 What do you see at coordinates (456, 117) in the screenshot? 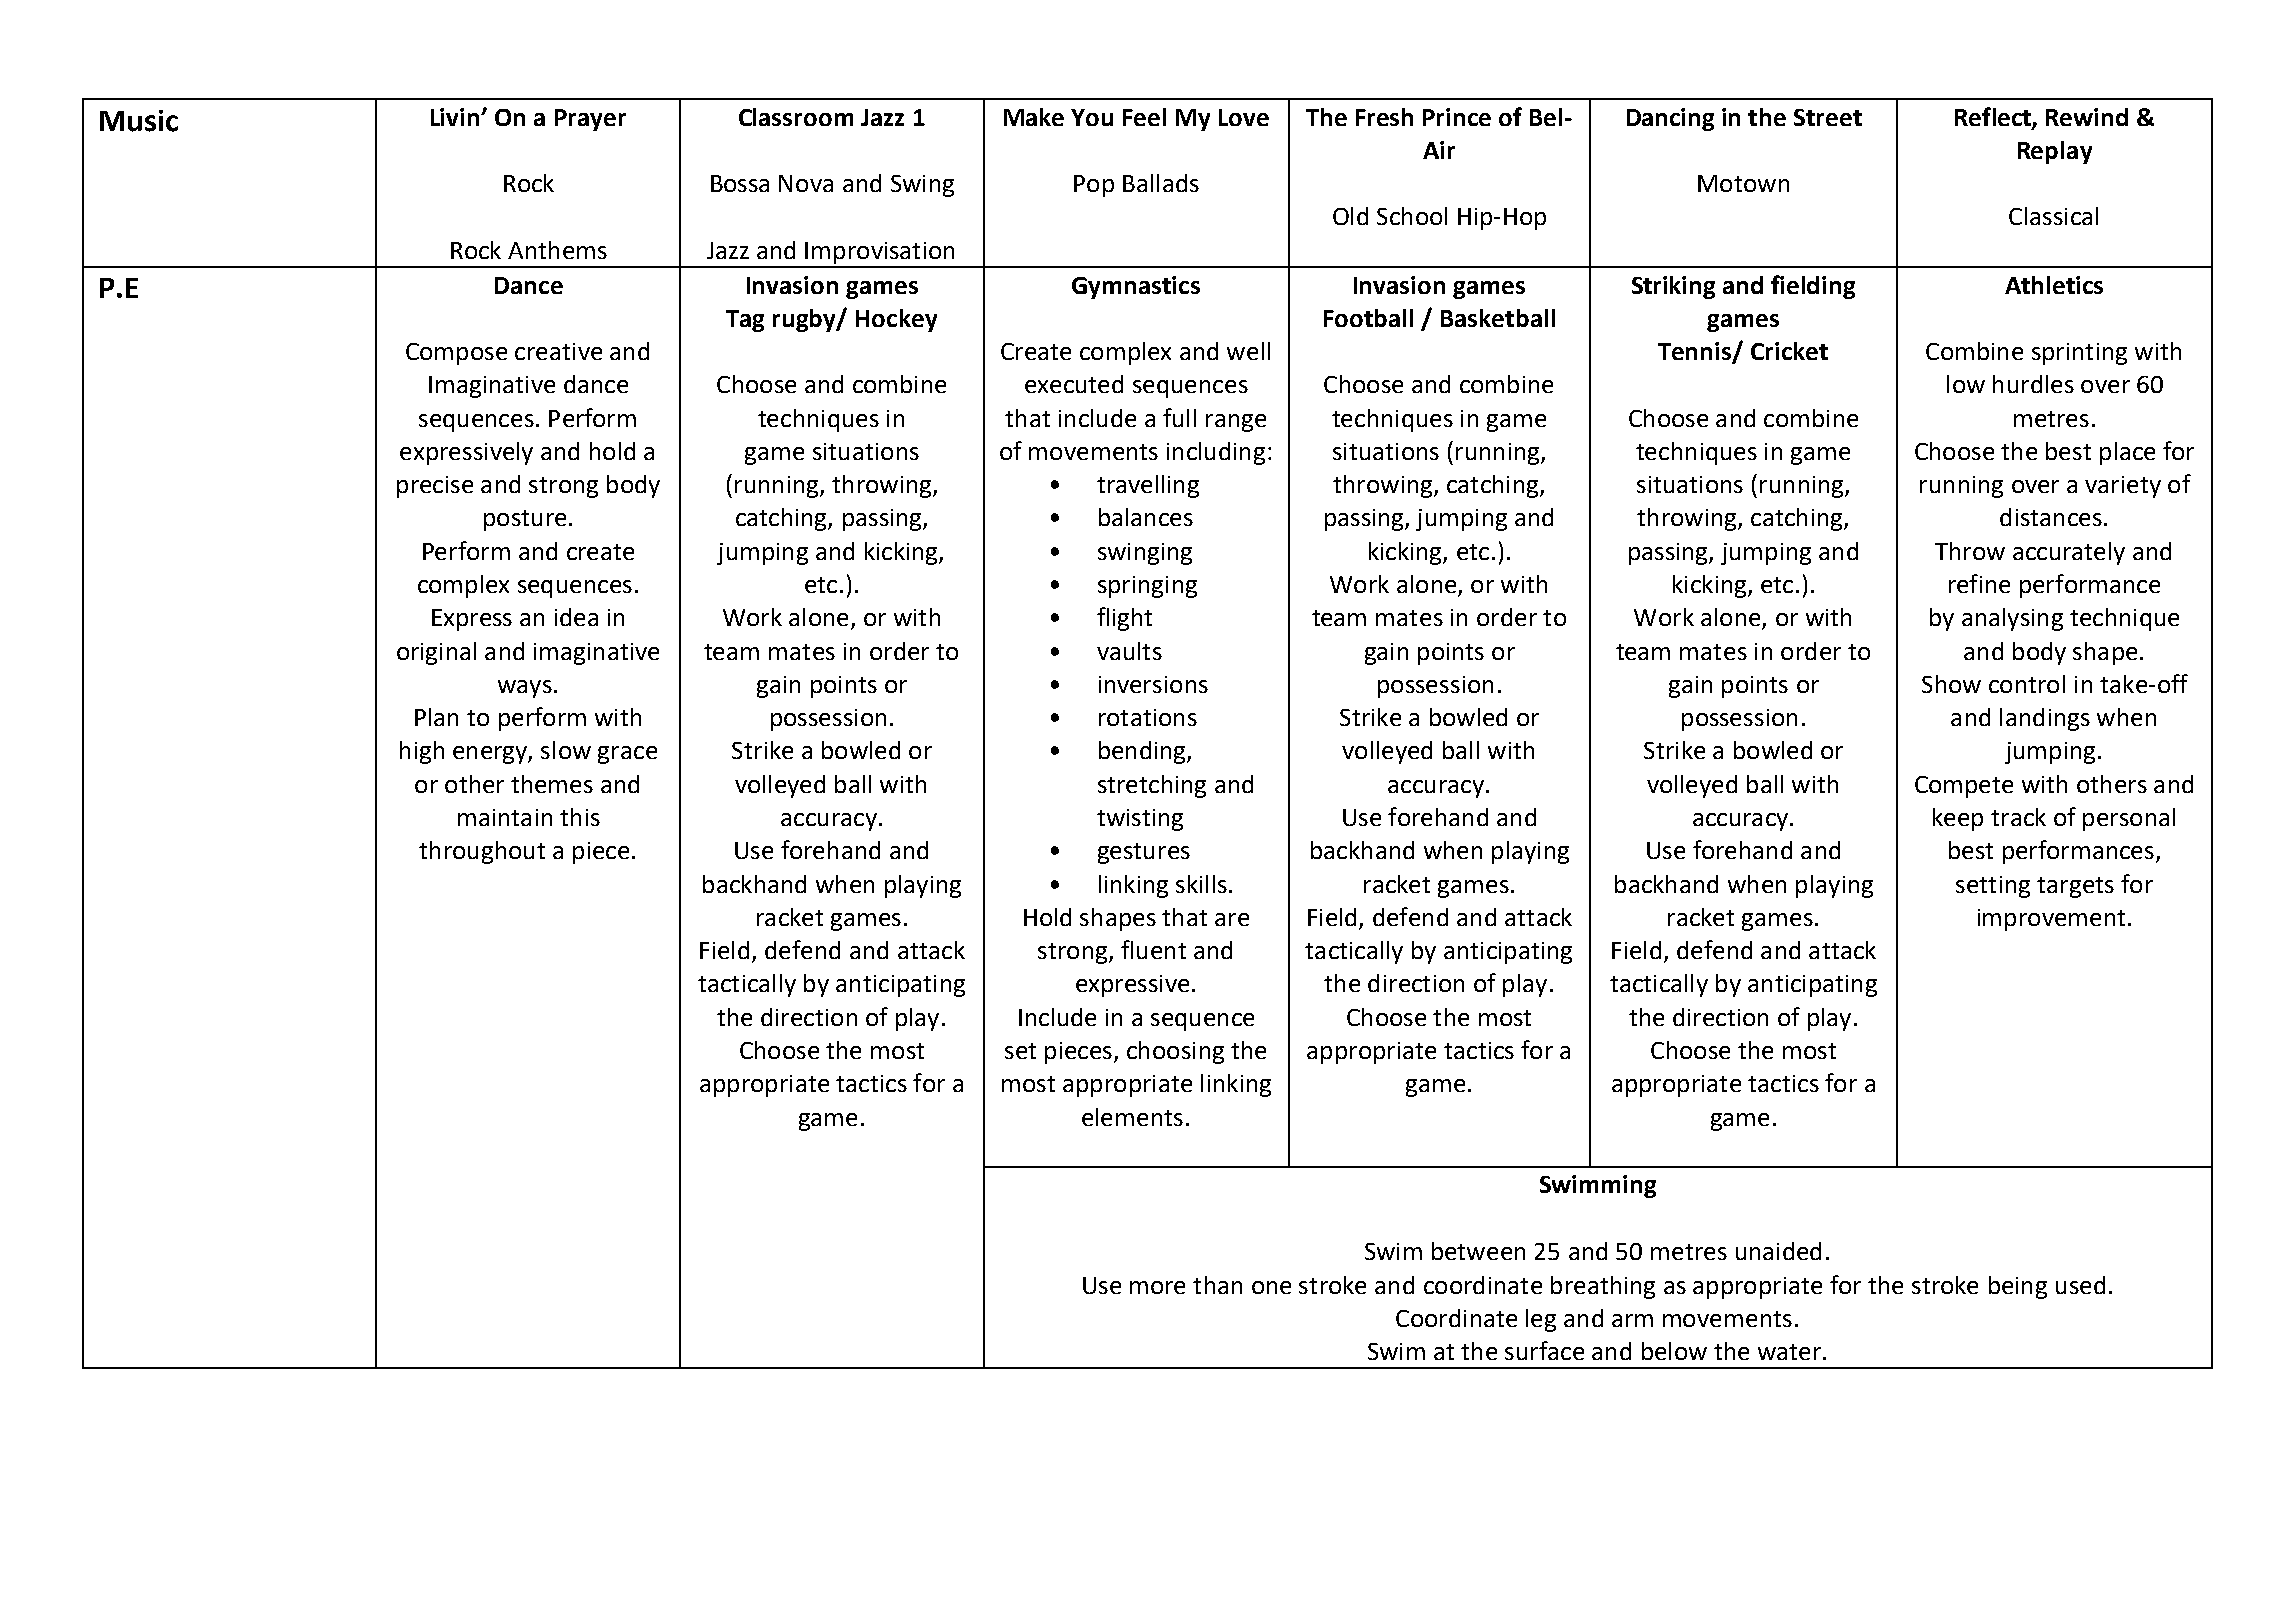
I see `Livin` at bounding box center [456, 117].
